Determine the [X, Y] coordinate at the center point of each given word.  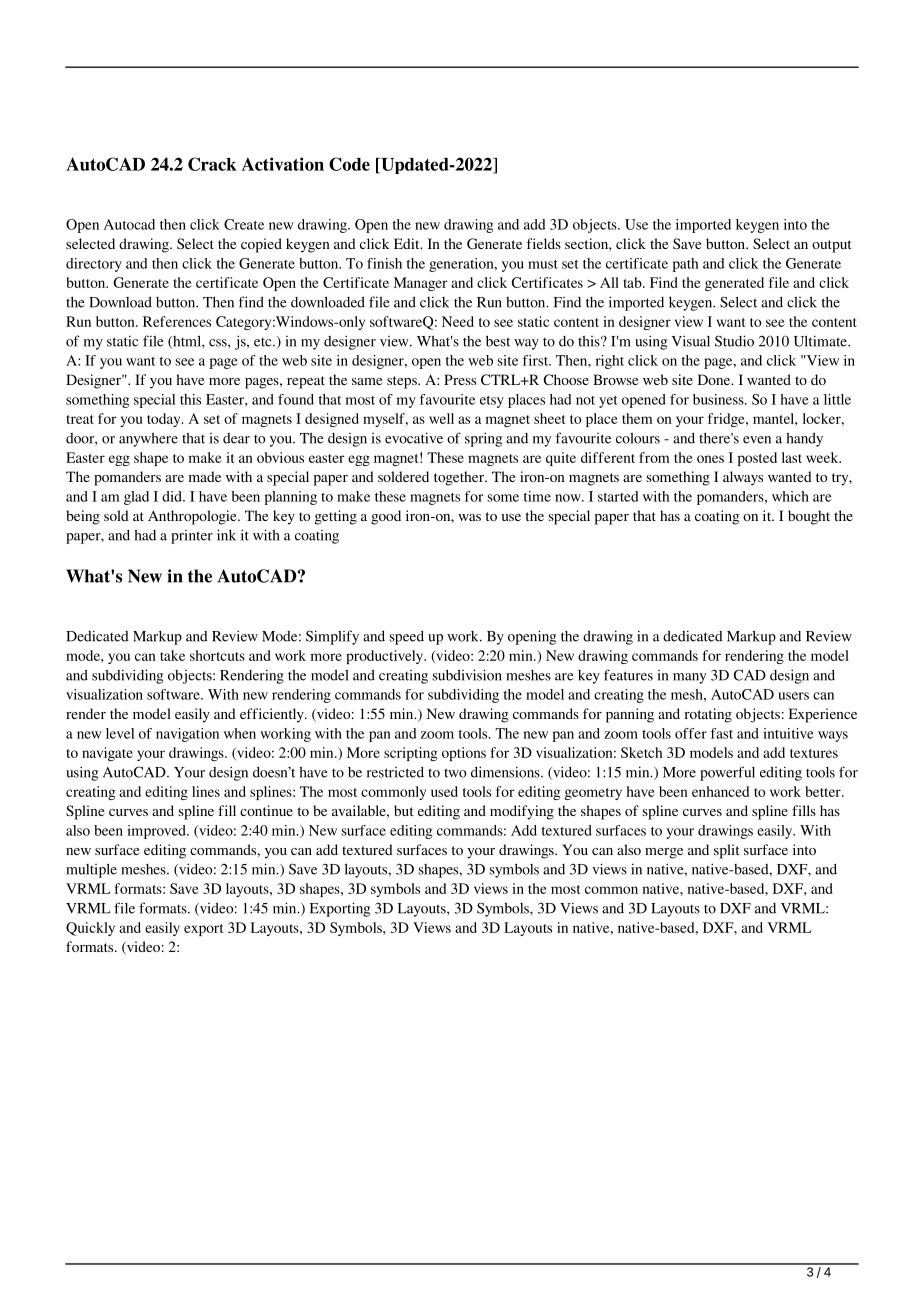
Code [349, 164]
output [832, 246]
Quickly [90, 929]
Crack [212, 164]
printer [192, 537]
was [469, 517]
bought [809, 517]
